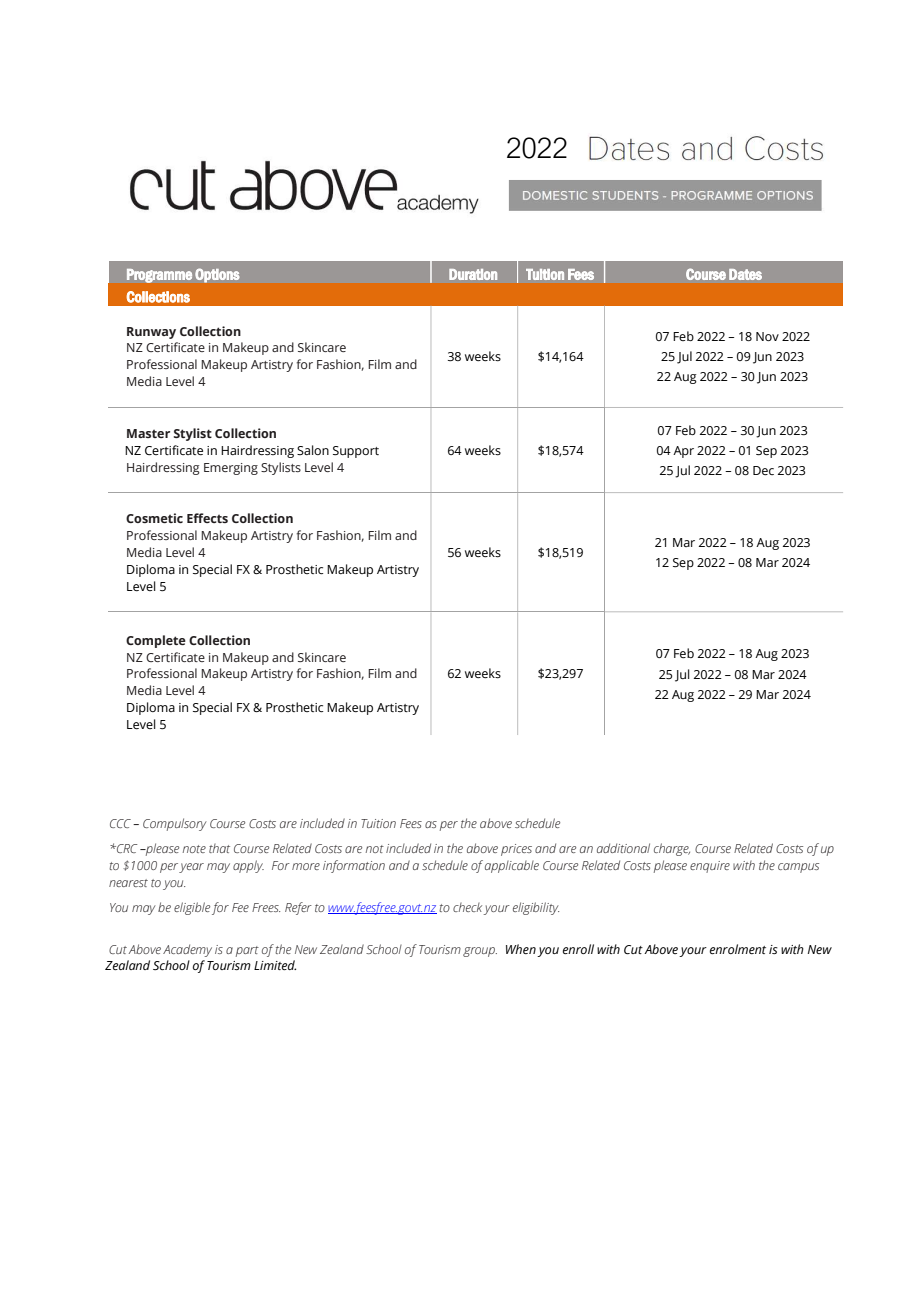  What do you see at coordinates (231, 469) in the screenshot?
I see `Emerging` at bounding box center [231, 469].
